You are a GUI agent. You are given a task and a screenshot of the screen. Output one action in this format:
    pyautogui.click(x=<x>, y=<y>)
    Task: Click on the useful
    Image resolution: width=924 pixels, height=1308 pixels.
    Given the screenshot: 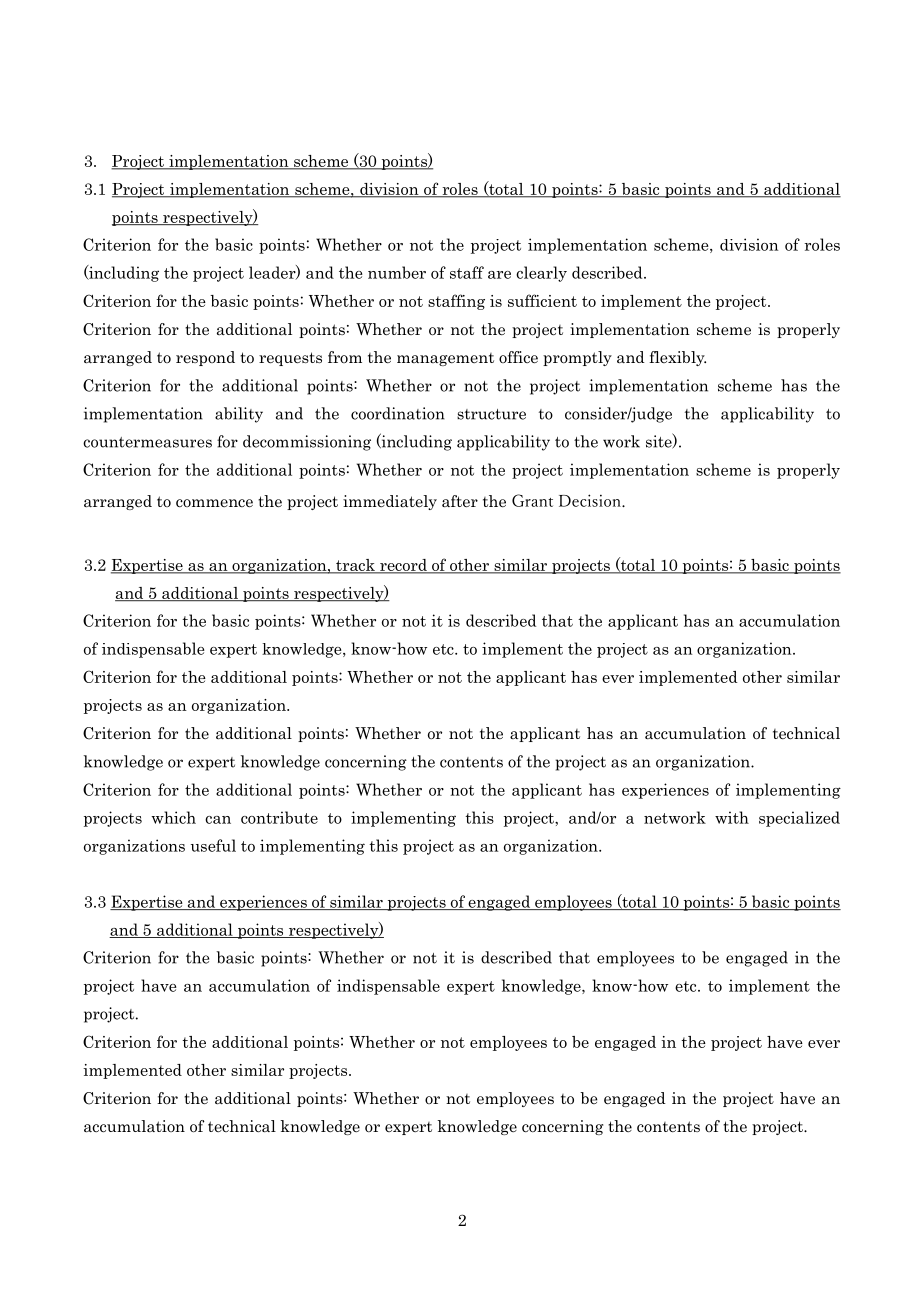 What is the action you would take?
    pyautogui.click(x=213, y=845)
